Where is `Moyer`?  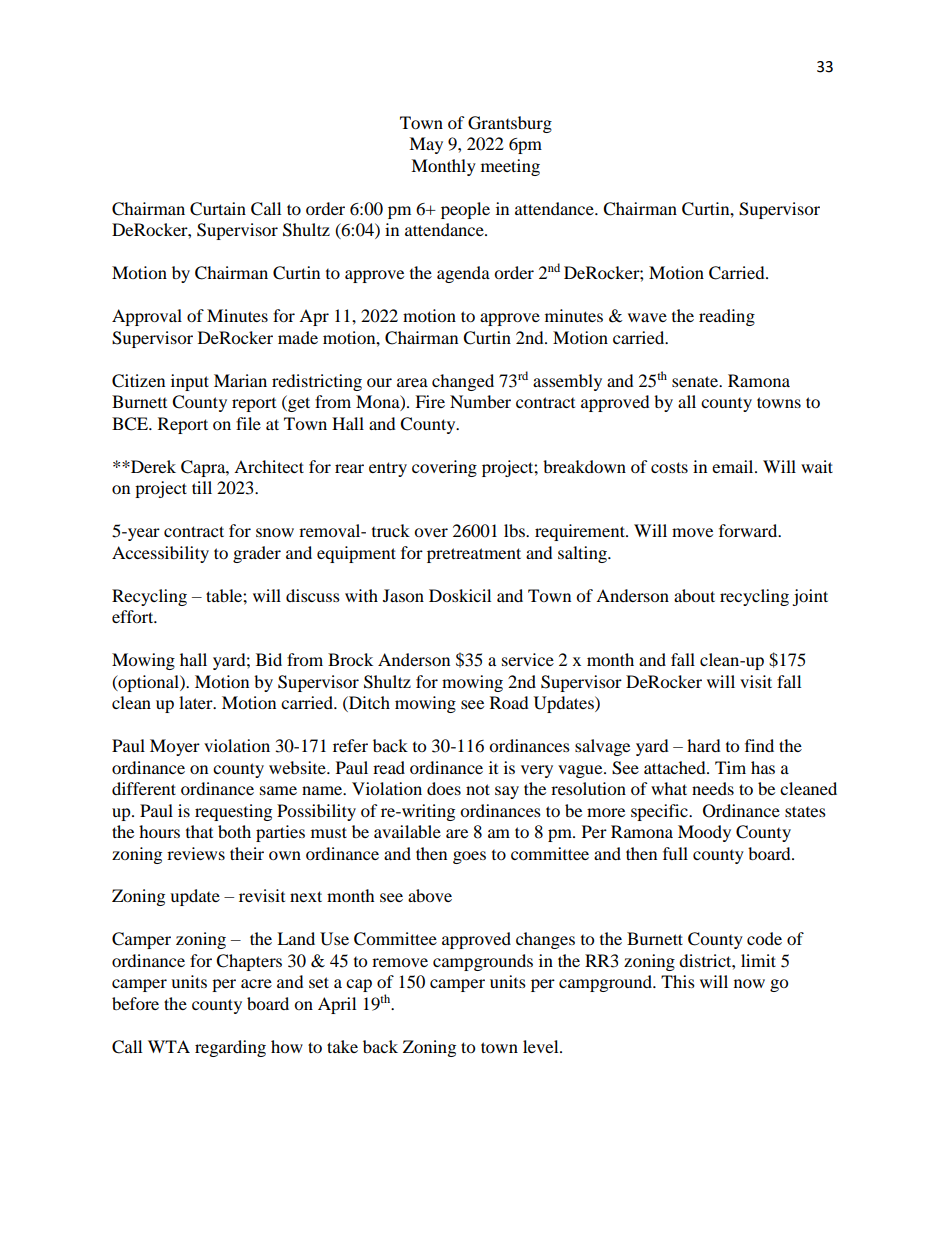
Moyer is located at coordinates (175, 747).
